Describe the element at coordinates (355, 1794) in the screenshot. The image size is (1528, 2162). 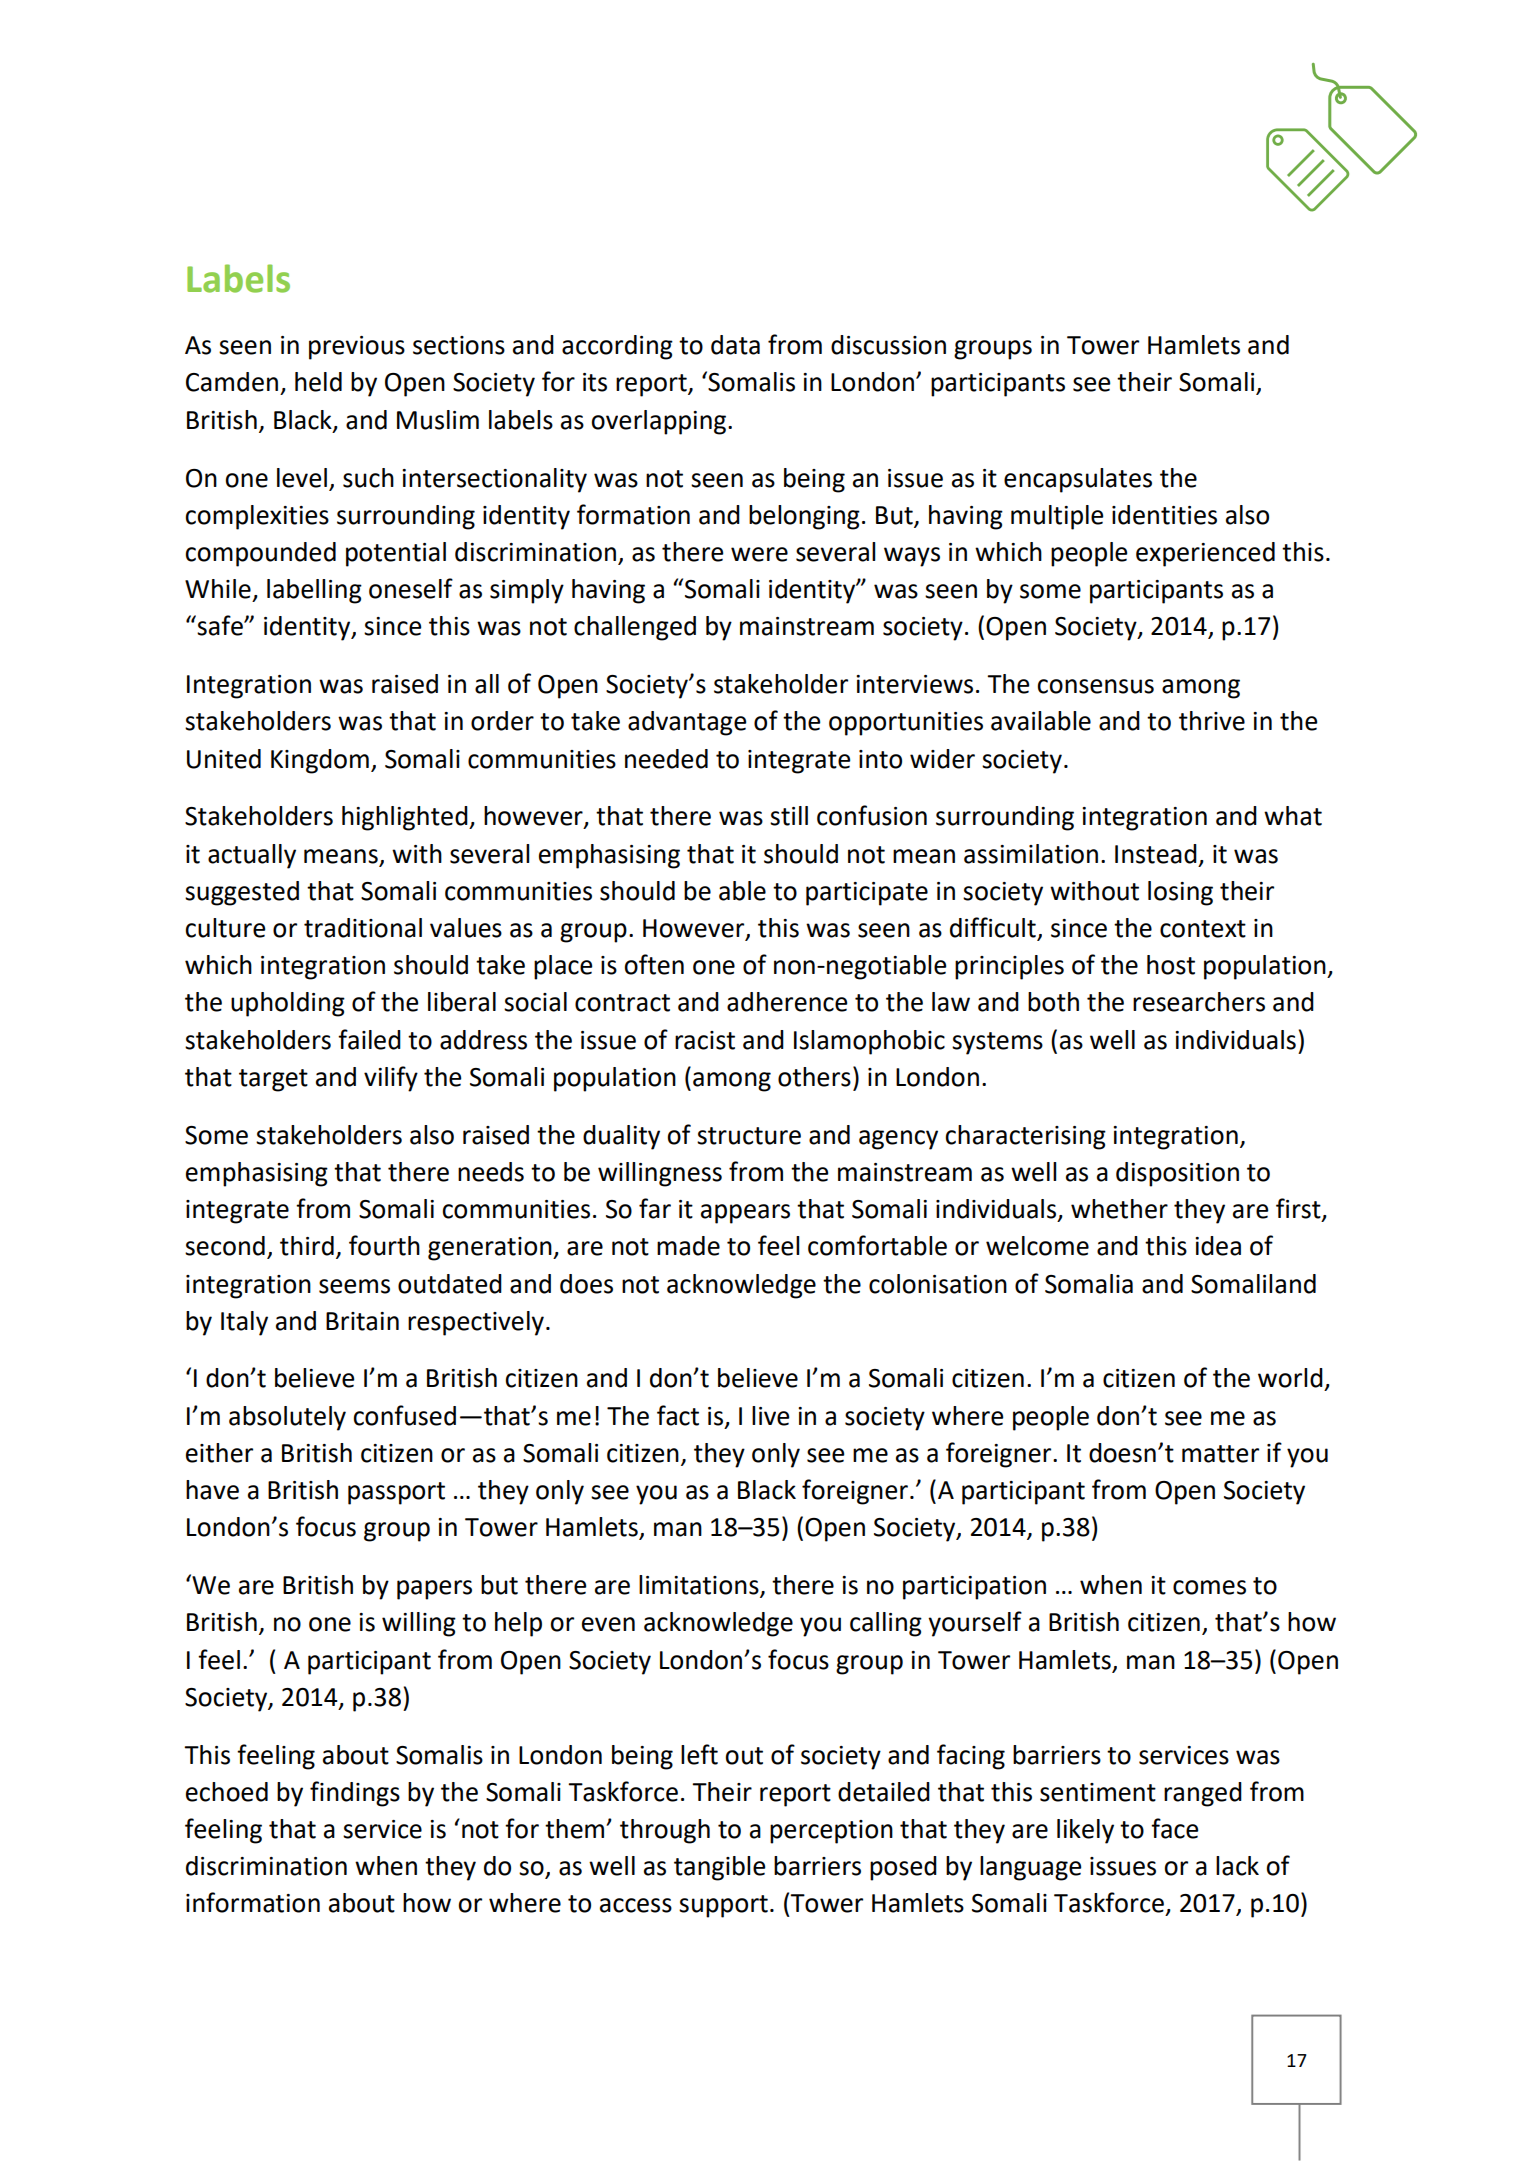
I see `findings` at that location.
